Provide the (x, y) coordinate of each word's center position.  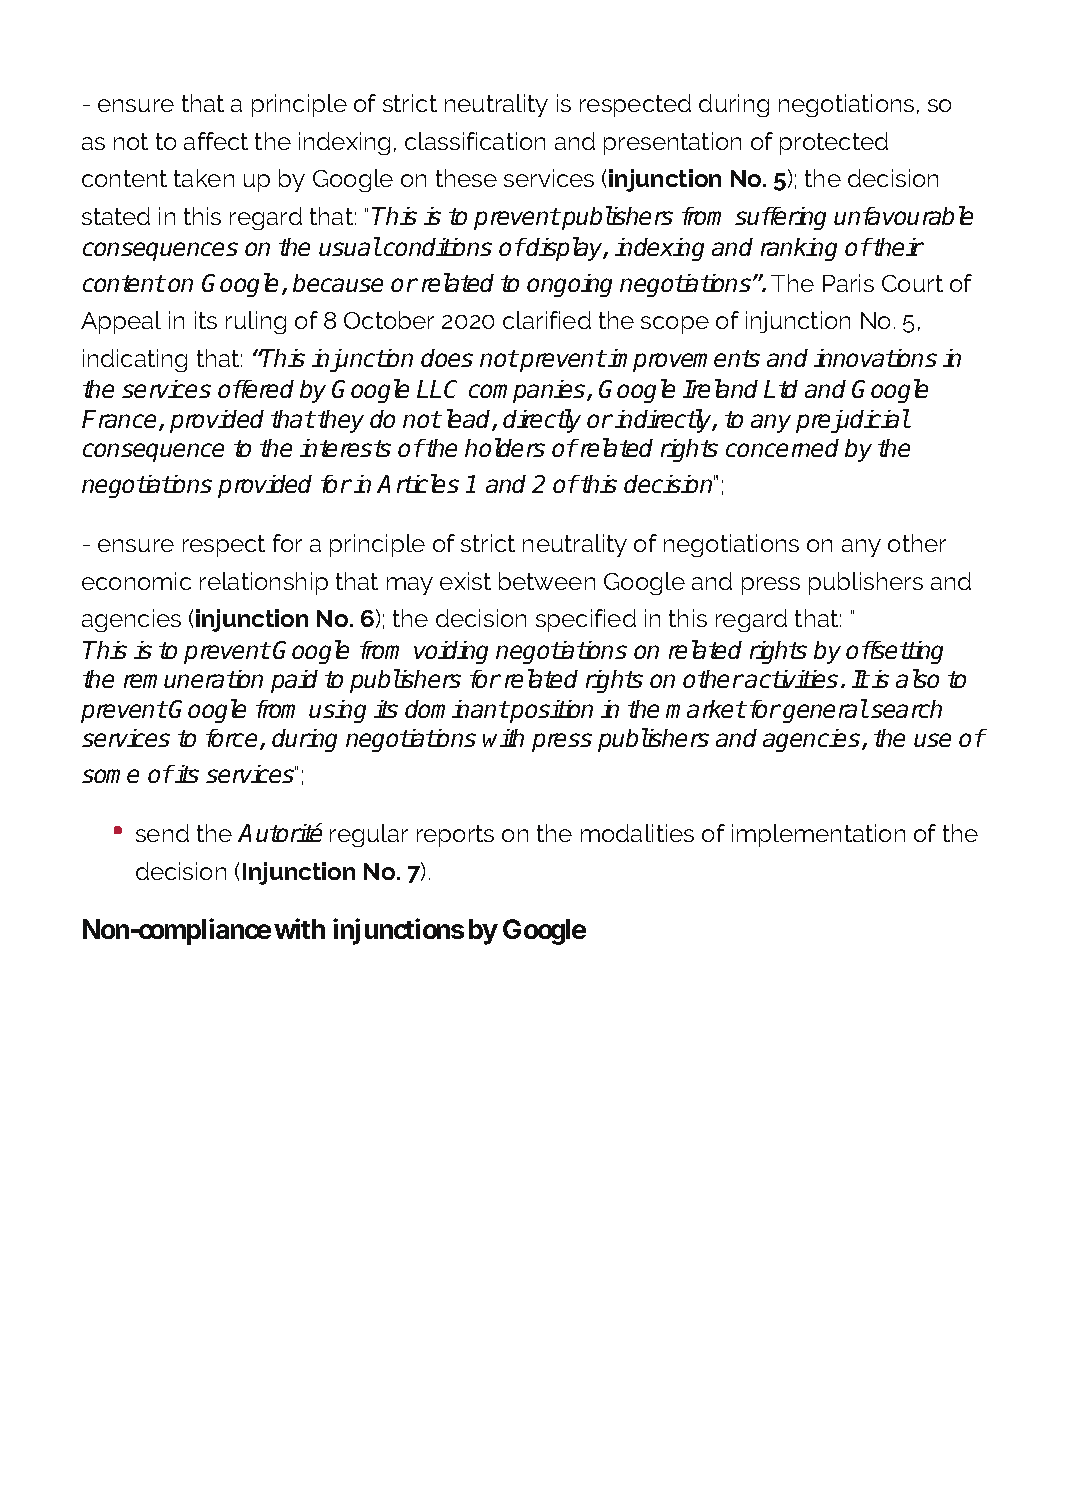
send (162, 833)
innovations (875, 358)
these (466, 178)
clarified (547, 320)
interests (345, 448)
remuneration (193, 679)
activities (791, 679)
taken (204, 178)
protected (834, 143)
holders (505, 447)
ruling (256, 322)
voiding (451, 652)
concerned (782, 448)
